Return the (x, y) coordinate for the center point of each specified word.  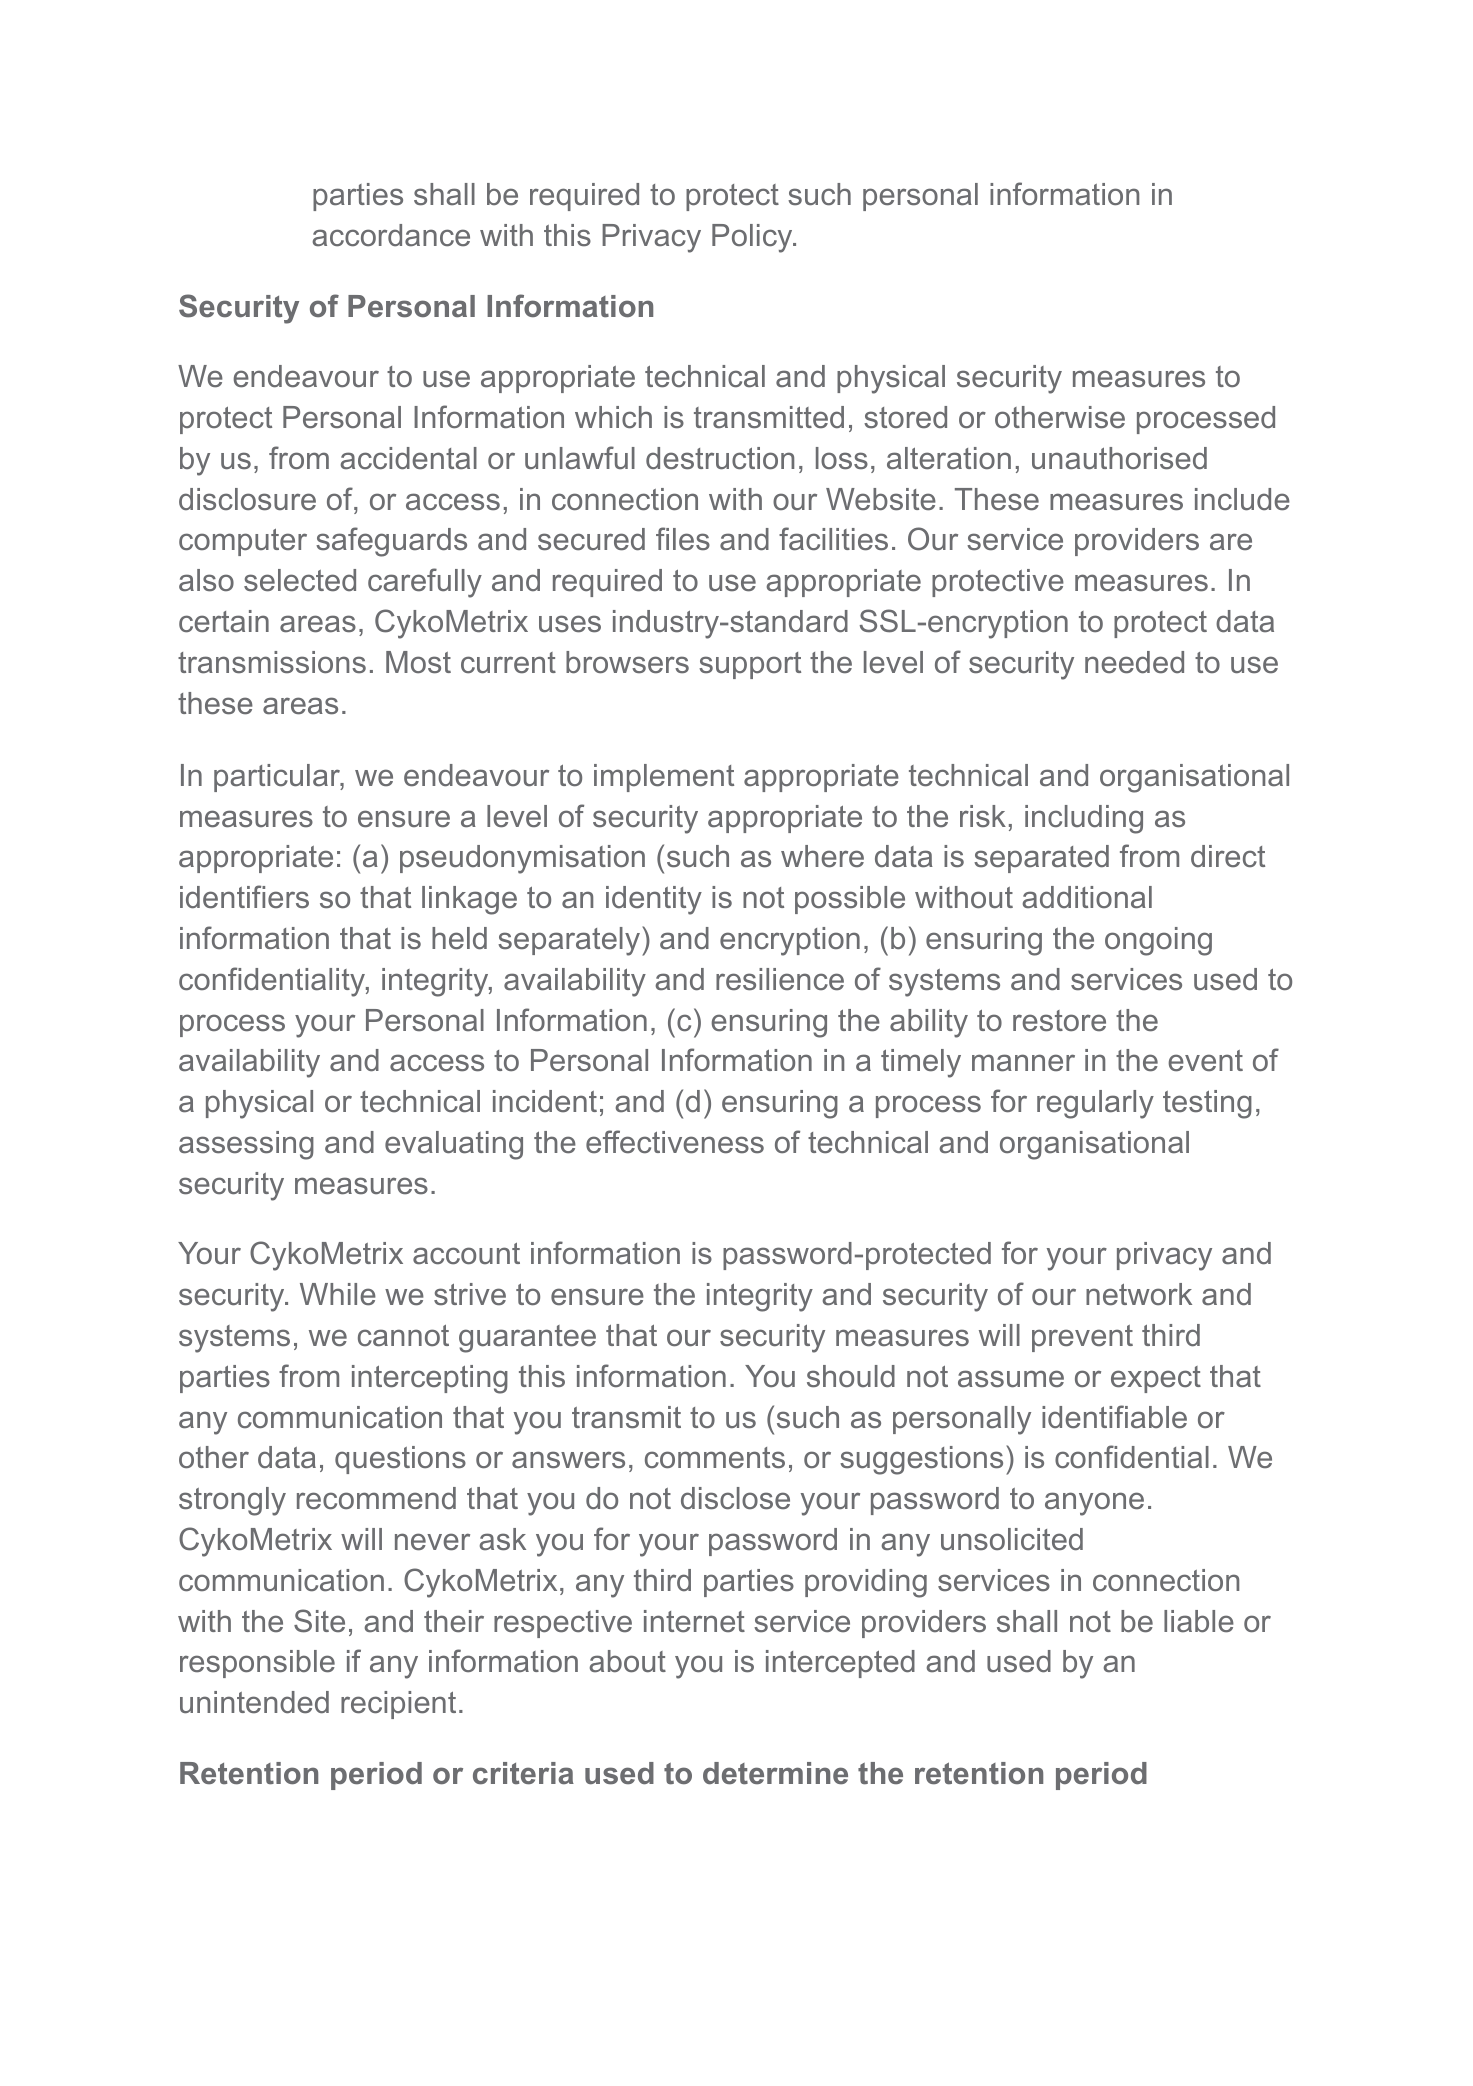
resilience (780, 979)
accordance (391, 235)
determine (775, 1773)
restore (1059, 1021)
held (459, 938)
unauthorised (1119, 458)
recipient (398, 1705)
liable (1199, 1621)
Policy (753, 238)
